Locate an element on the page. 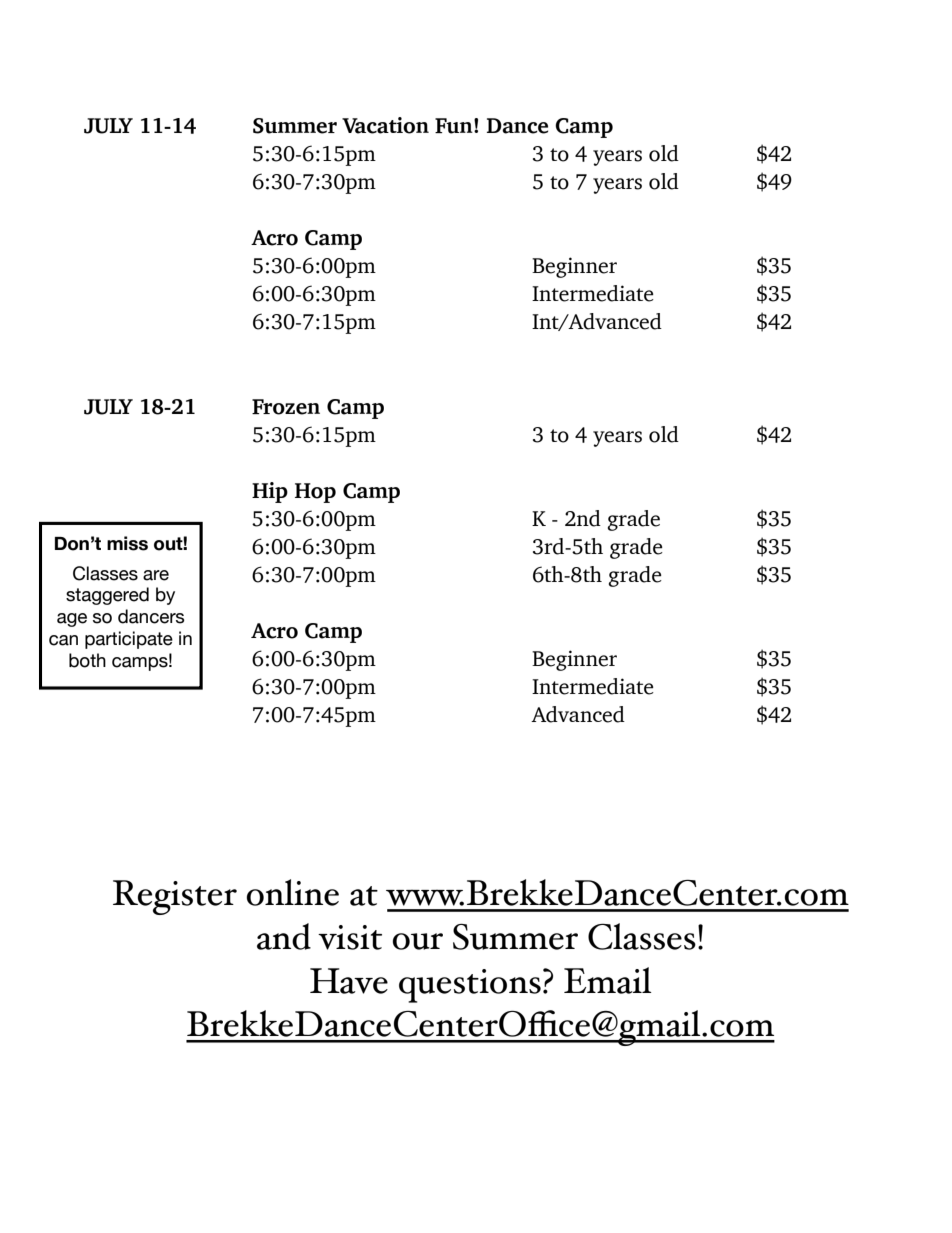 This document has height=1233, width=952. miss is located at coordinates (127, 543).
